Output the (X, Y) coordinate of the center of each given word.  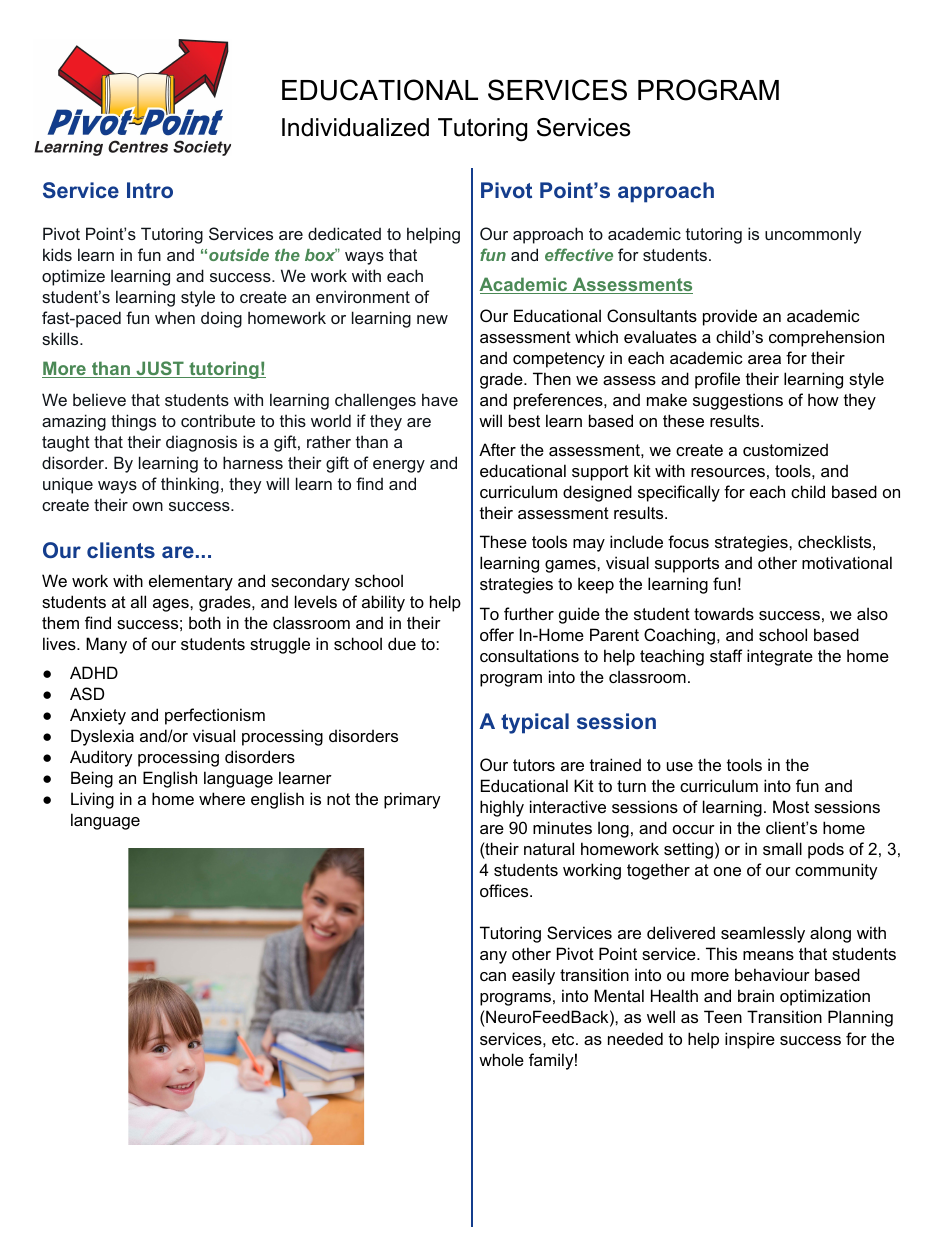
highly (502, 808)
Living (92, 800)
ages (172, 605)
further (529, 613)
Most (791, 806)
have (440, 399)
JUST (160, 369)
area (764, 359)
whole (501, 1059)
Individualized (355, 127)
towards (724, 613)
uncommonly (813, 235)
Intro (150, 190)
